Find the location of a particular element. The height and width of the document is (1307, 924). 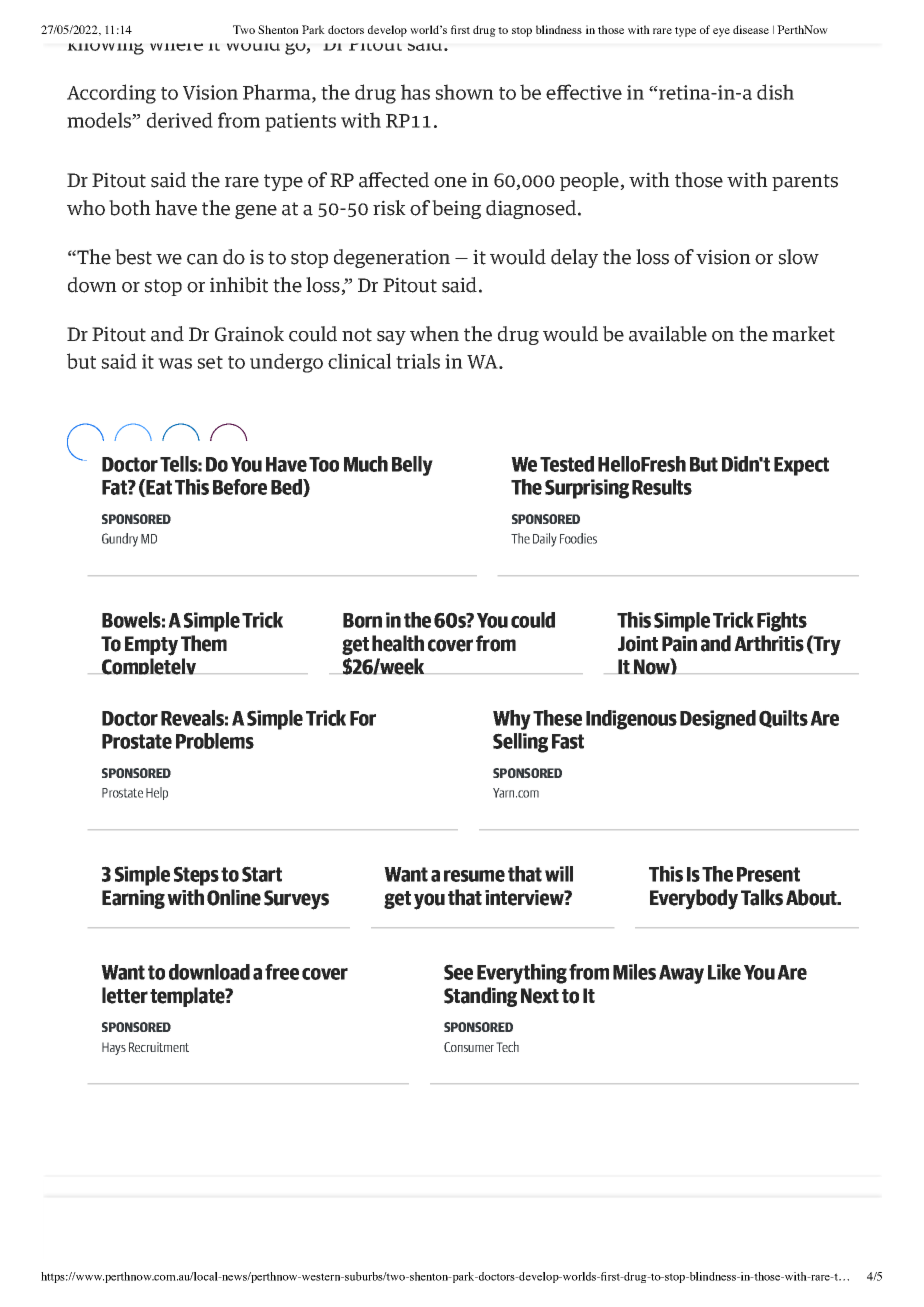

knowing is located at coordinates (104, 44).
